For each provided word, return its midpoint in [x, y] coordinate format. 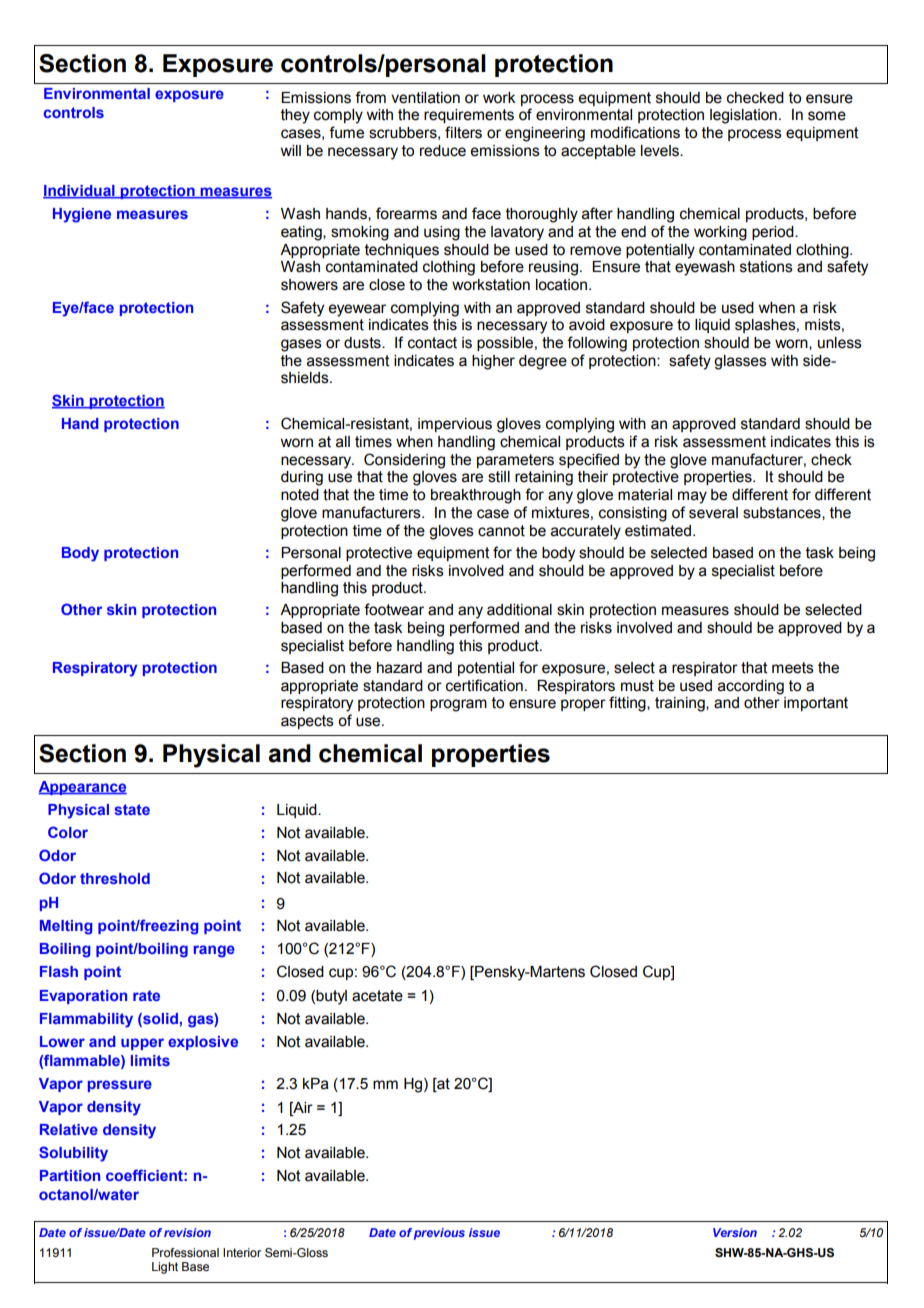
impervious [455, 425]
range [214, 951]
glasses [740, 362]
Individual [80, 192]
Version [735, 1232]
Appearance [83, 788]
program [458, 705]
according [751, 687]
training [681, 704]
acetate [377, 996]
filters [463, 132]
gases [301, 345]
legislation [743, 116]
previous [439, 1234]
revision [187, 1232]
